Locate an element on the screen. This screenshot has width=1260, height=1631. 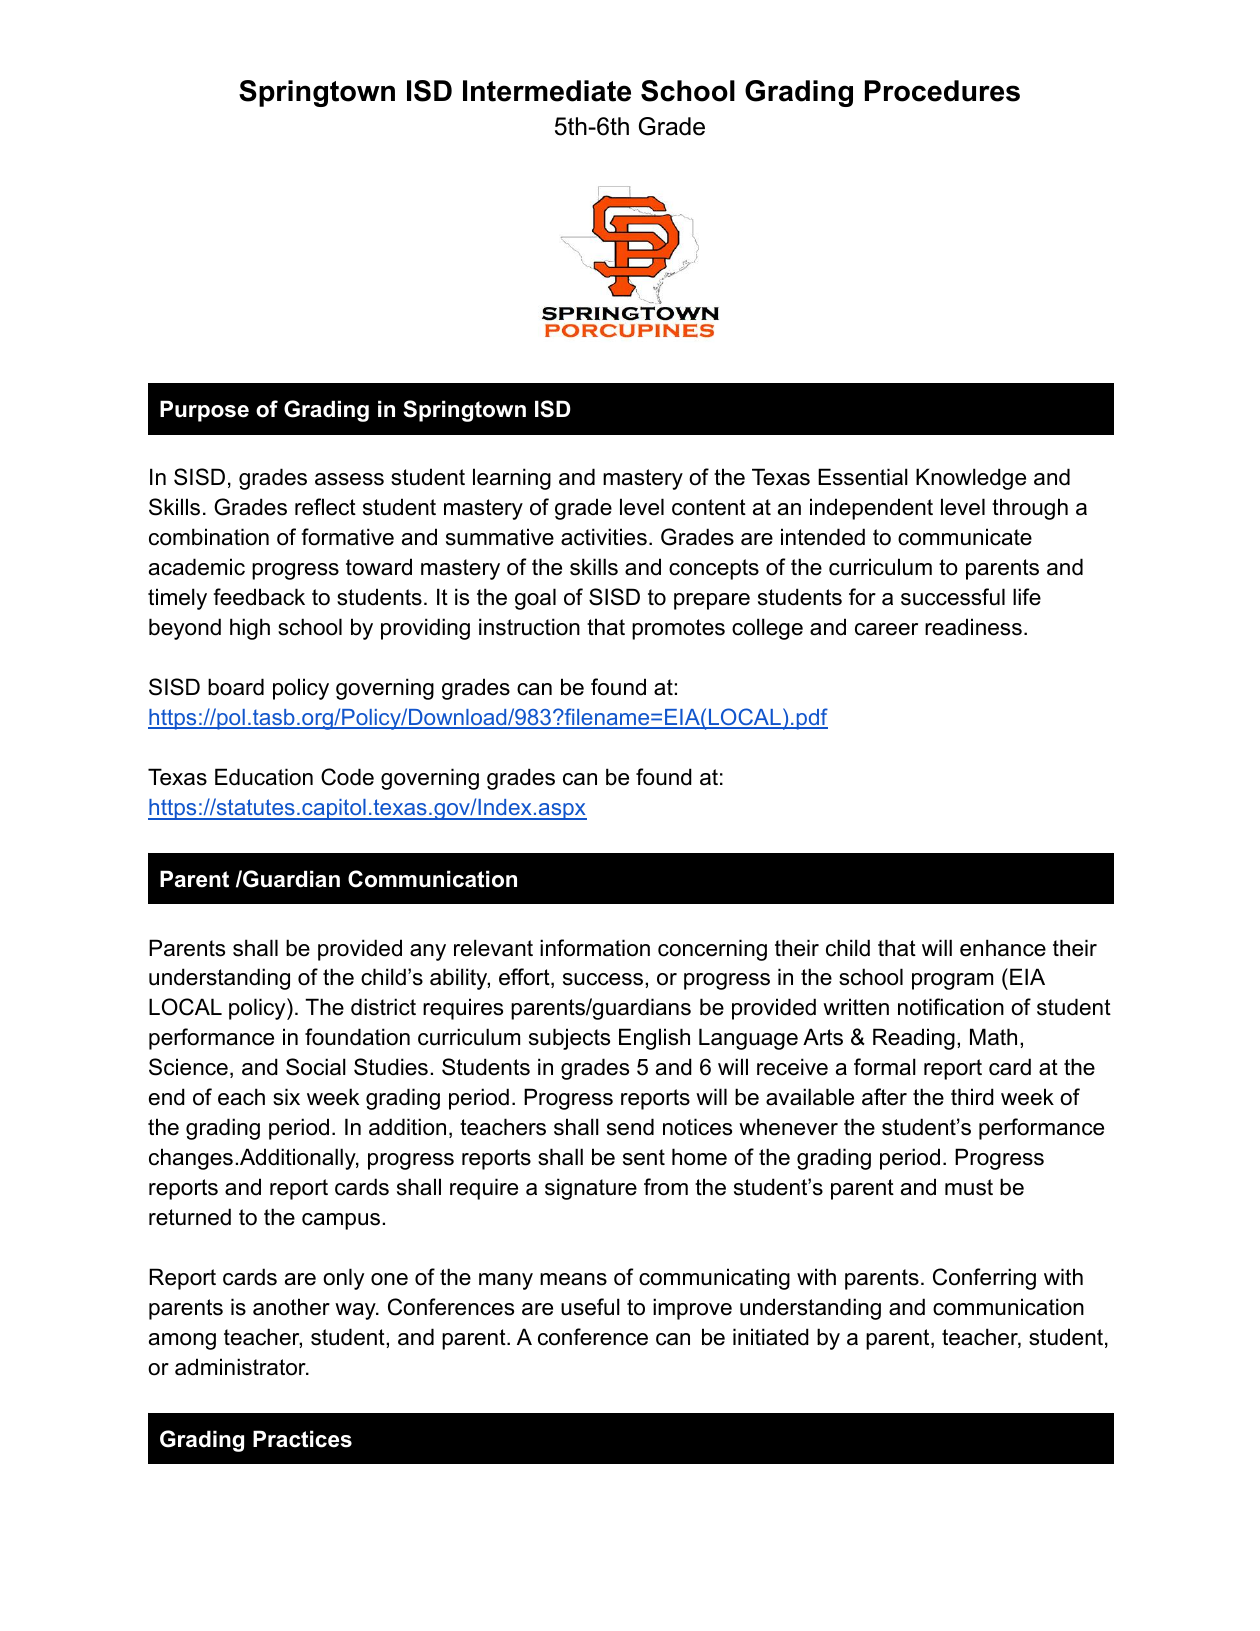
formal is located at coordinates (885, 1067).
